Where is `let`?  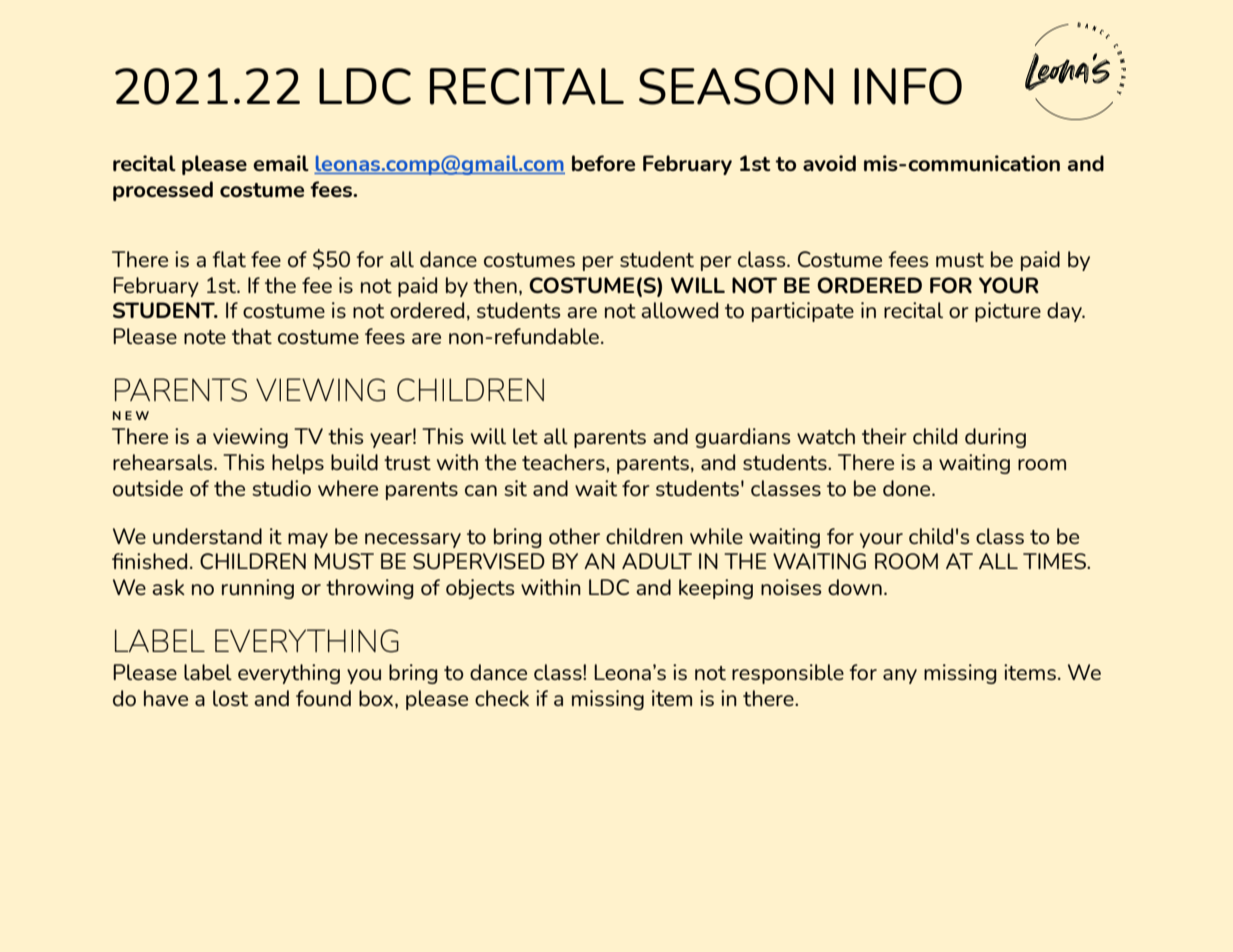
let is located at coordinates (525, 436).
